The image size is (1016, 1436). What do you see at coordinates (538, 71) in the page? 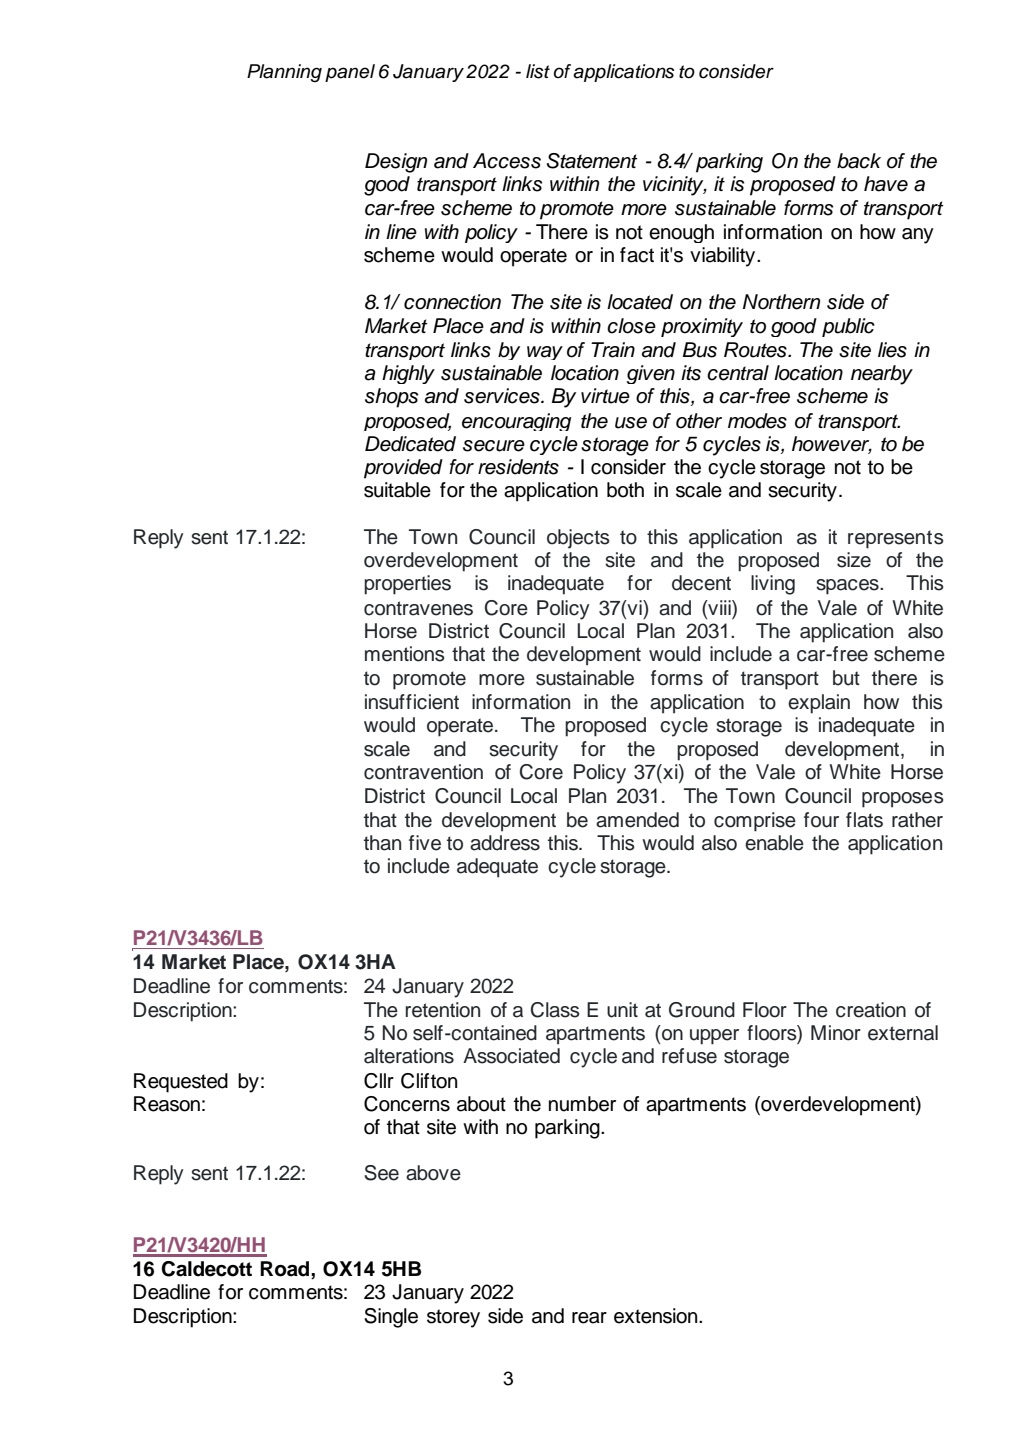
I see `list` at bounding box center [538, 71].
